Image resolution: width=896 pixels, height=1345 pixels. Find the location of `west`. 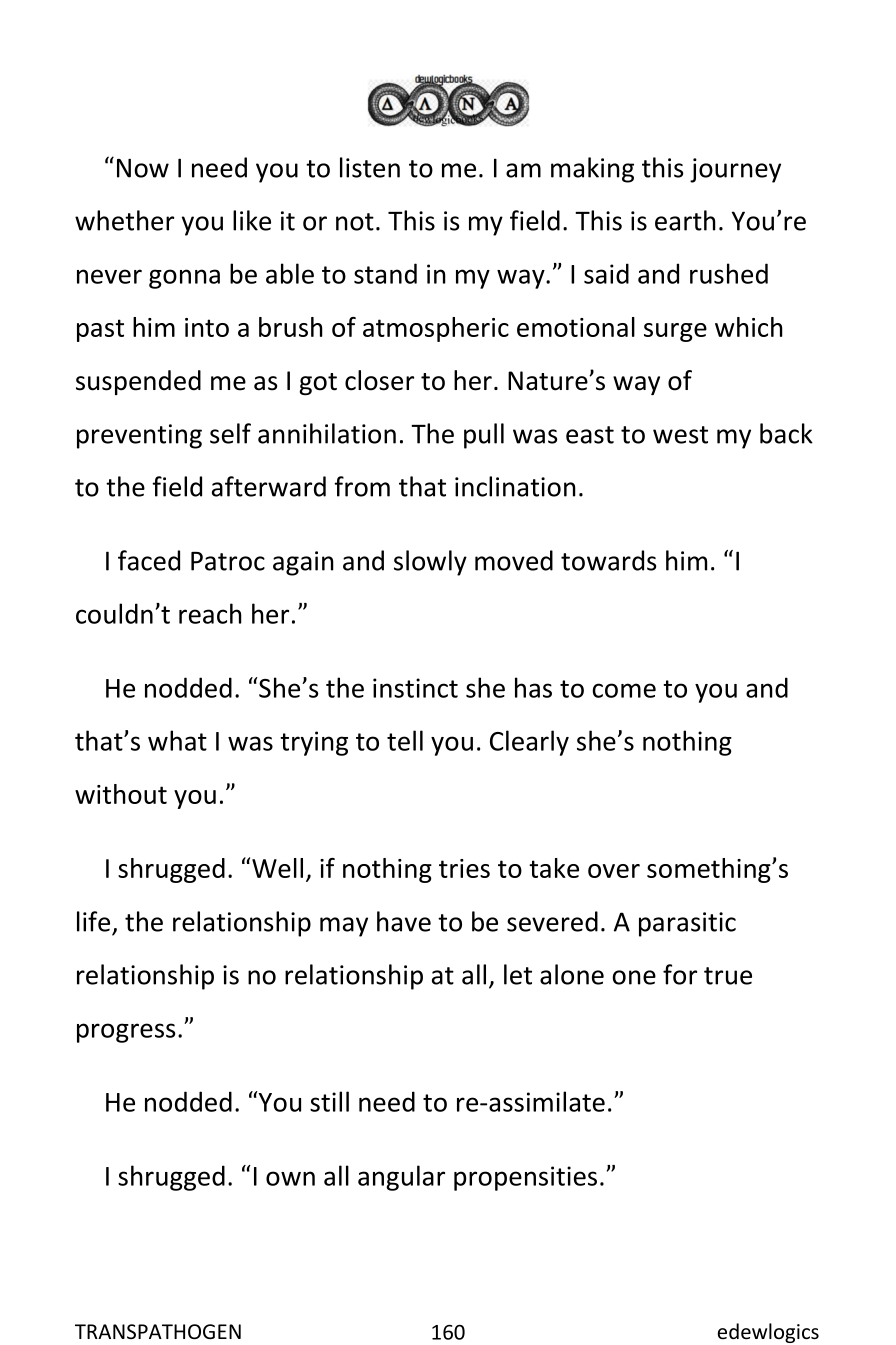

west is located at coordinates (680, 435).
